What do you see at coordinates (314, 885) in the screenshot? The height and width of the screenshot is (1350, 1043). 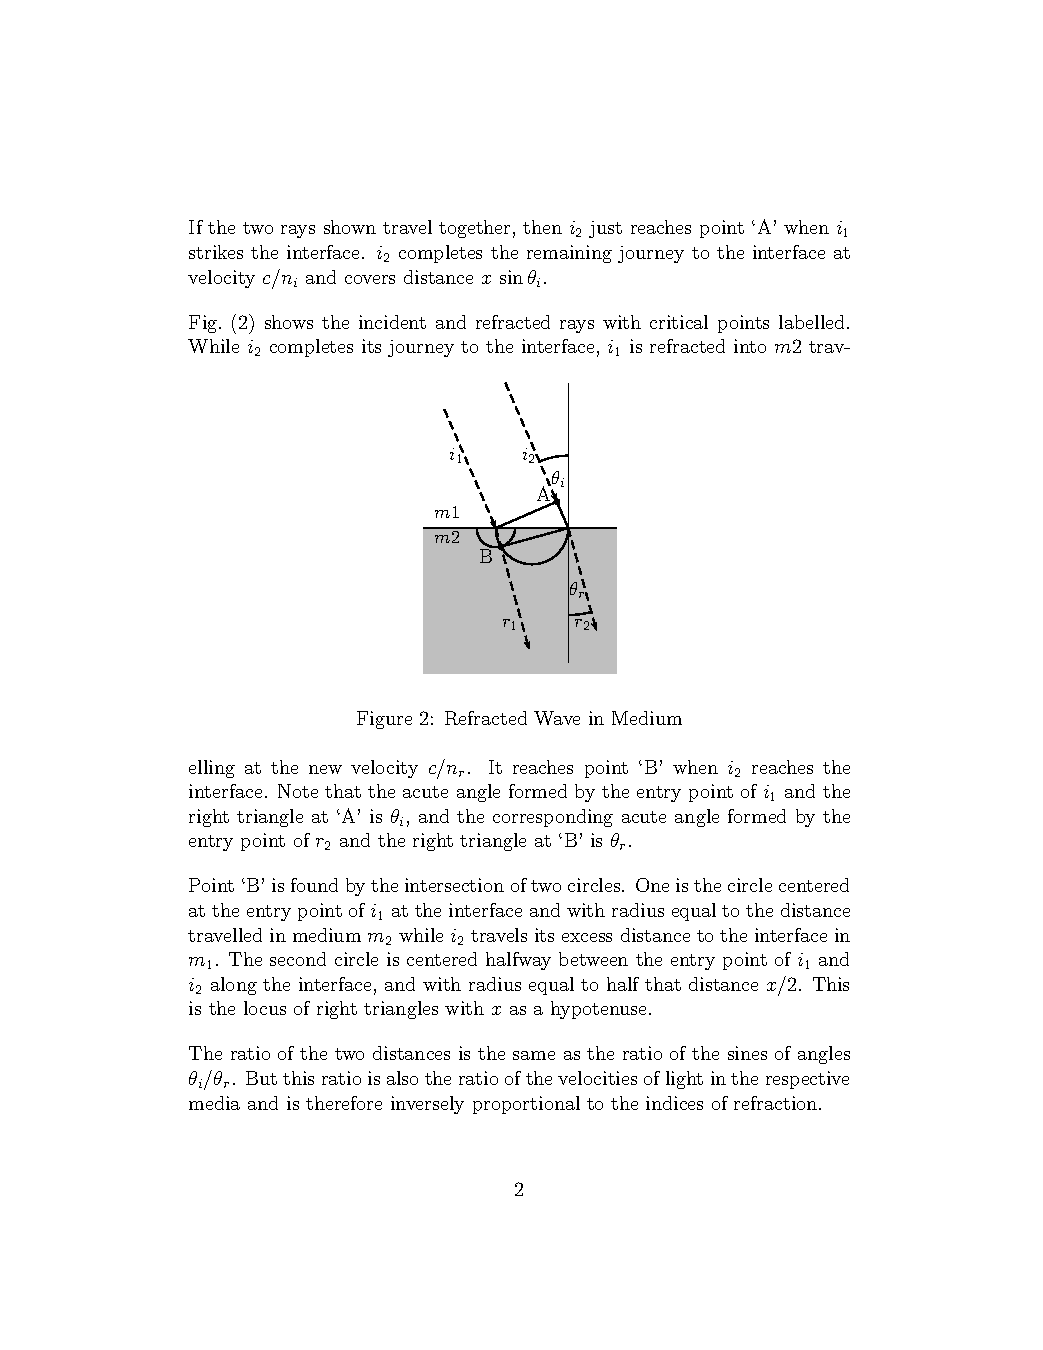 I see `found` at bounding box center [314, 885].
